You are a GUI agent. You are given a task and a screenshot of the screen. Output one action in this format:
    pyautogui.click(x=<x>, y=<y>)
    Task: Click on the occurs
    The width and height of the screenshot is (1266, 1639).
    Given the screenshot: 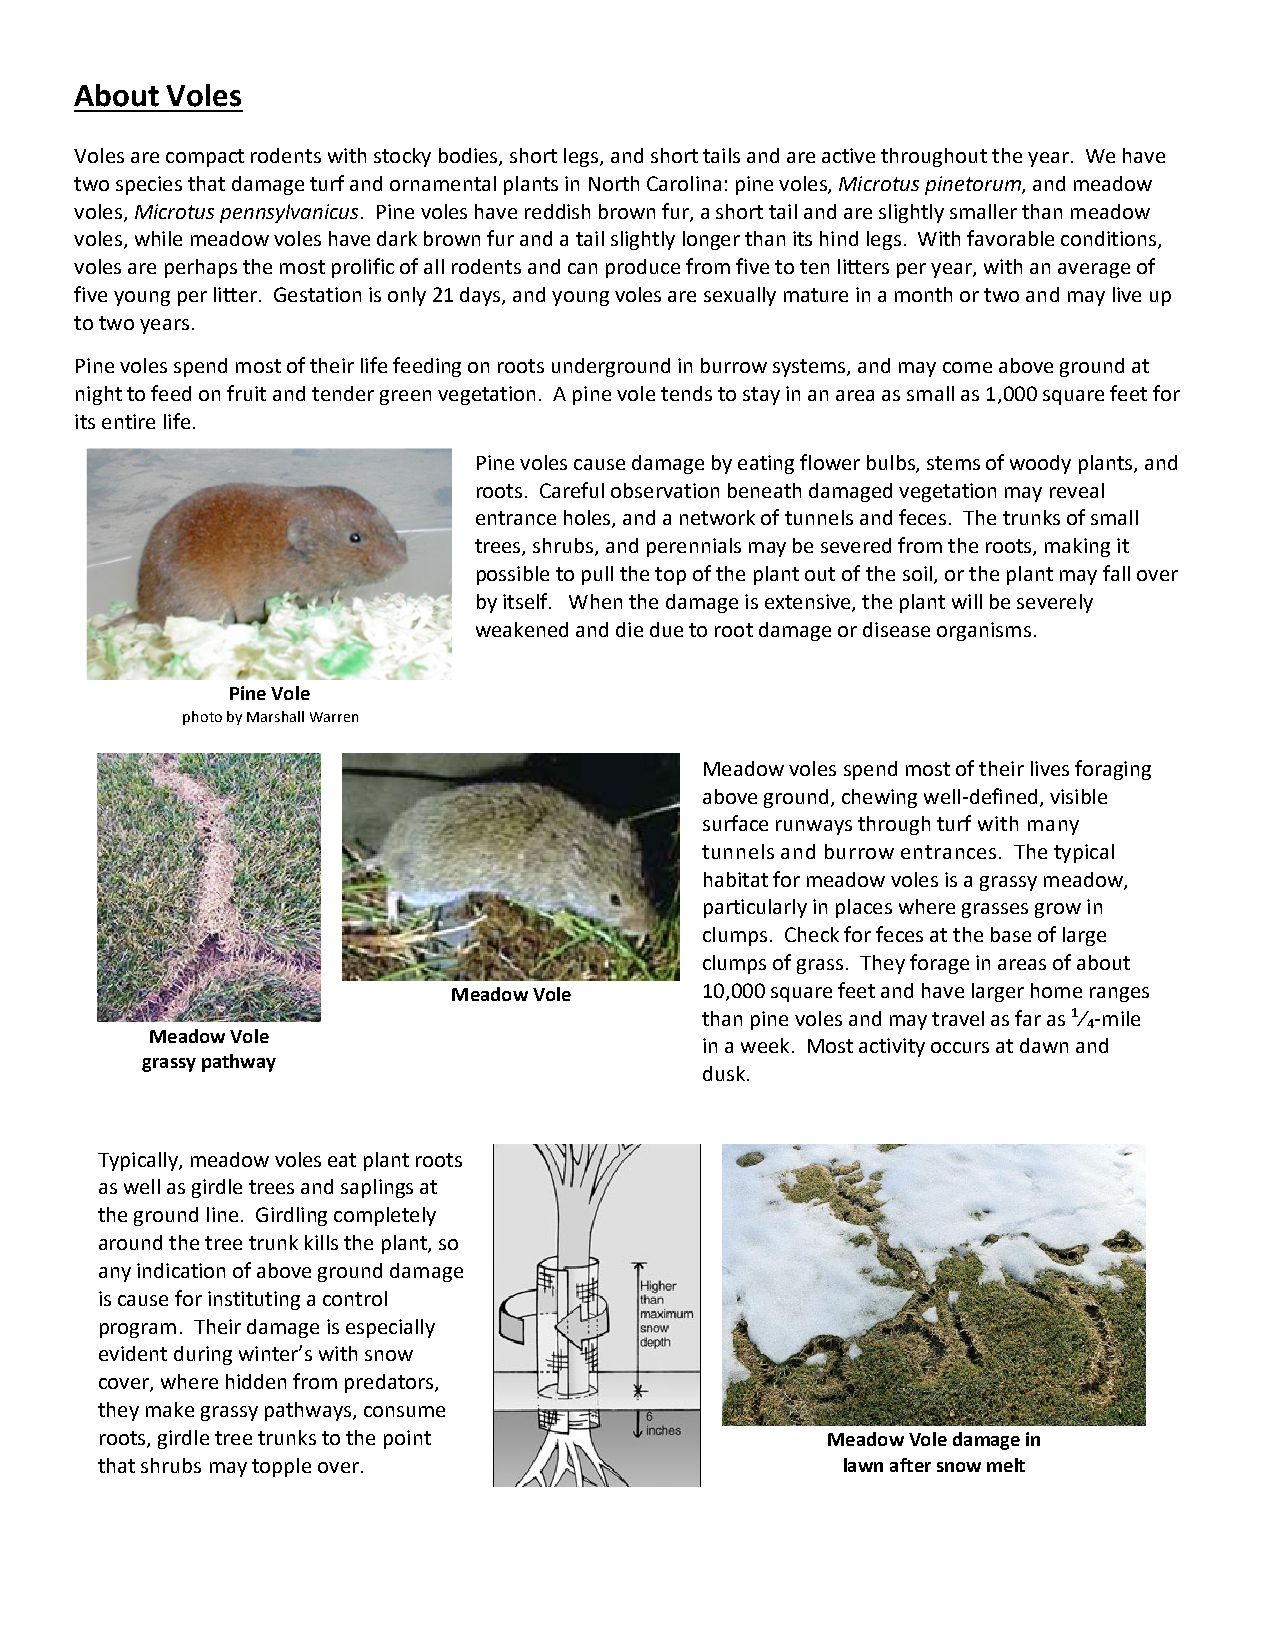 What is the action you would take?
    pyautogui.click(x=960, y=1047)
